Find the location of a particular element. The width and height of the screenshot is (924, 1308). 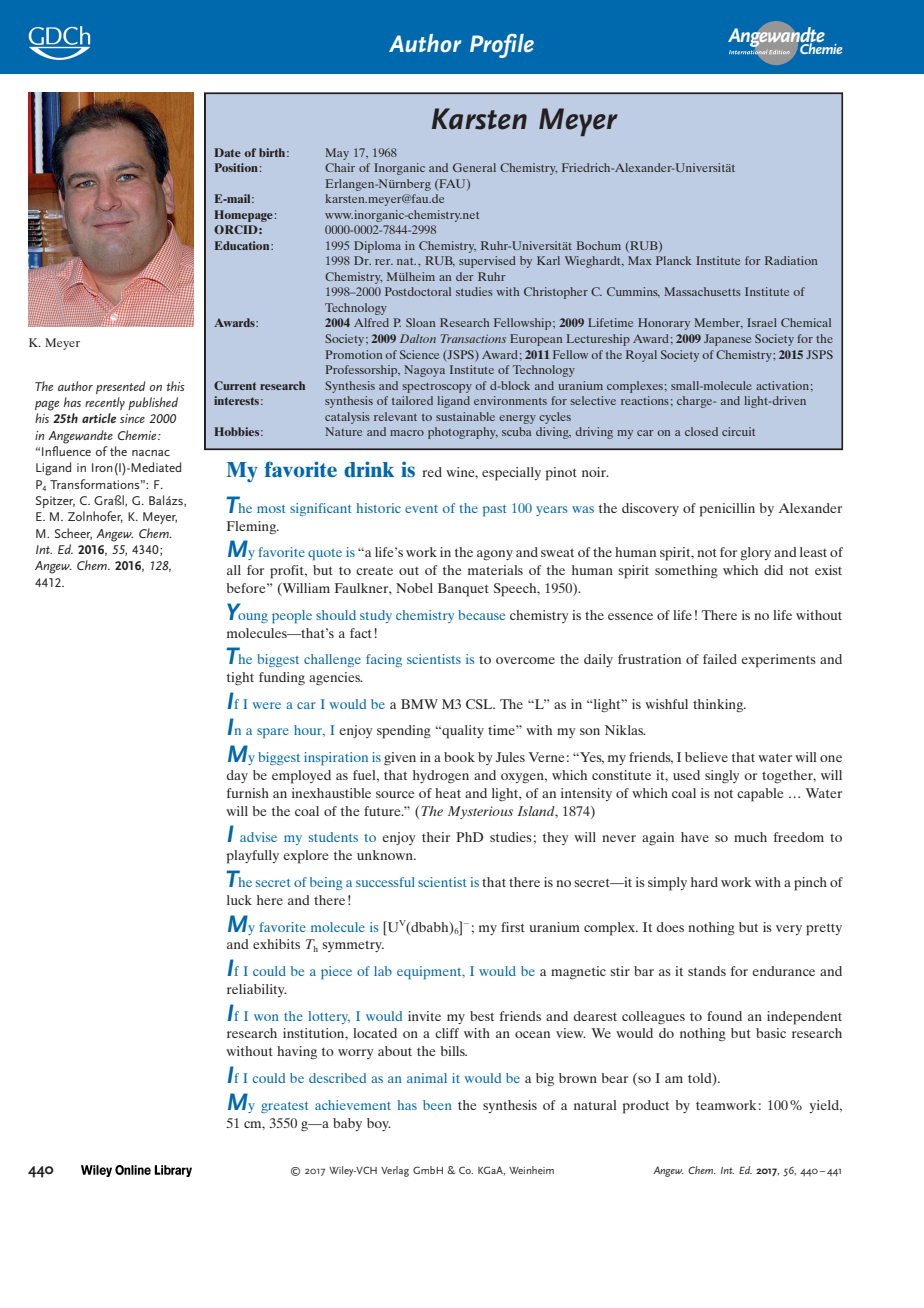

product is located at coordinates (645, 1107).
